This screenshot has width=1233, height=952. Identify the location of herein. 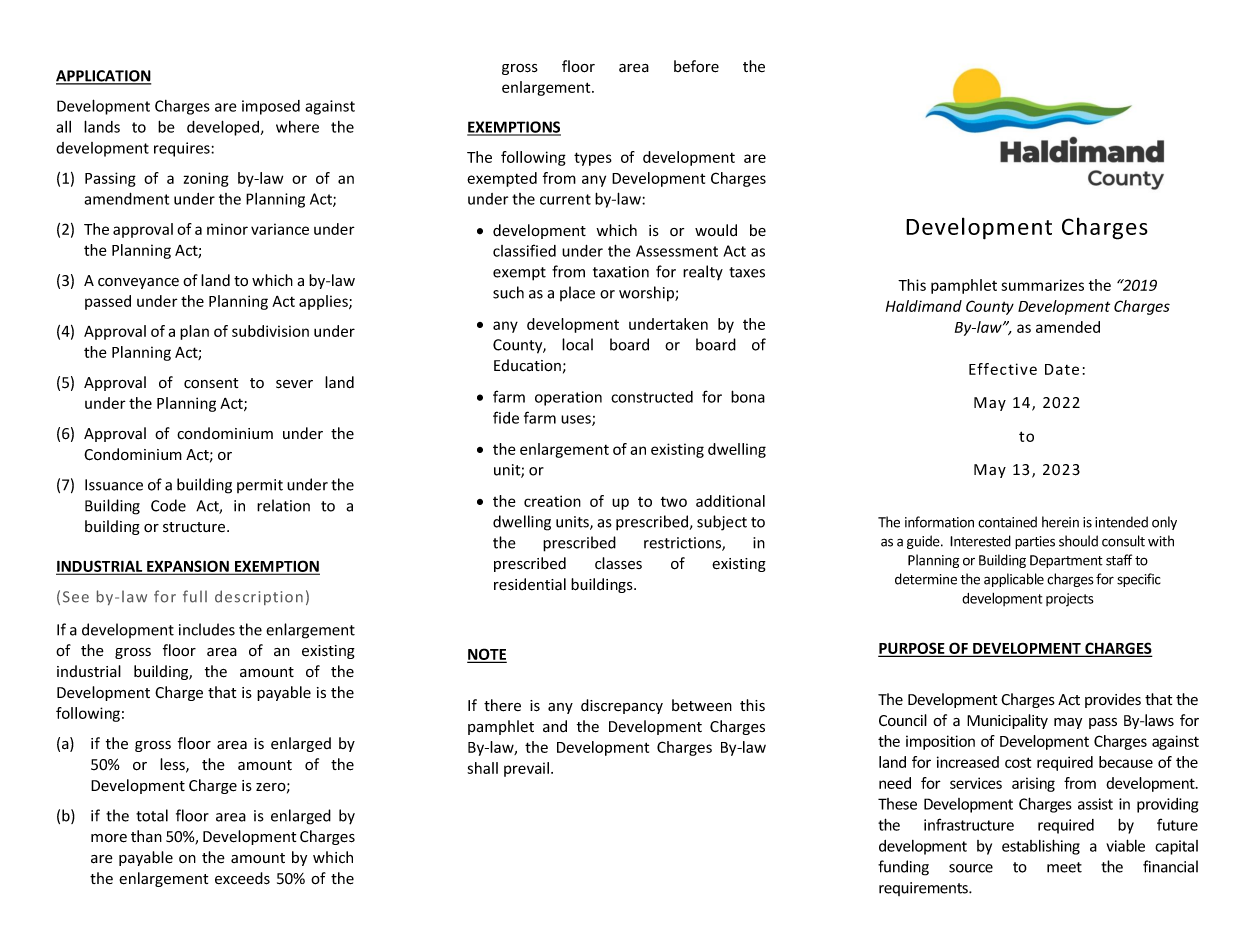
(1060, 522).
